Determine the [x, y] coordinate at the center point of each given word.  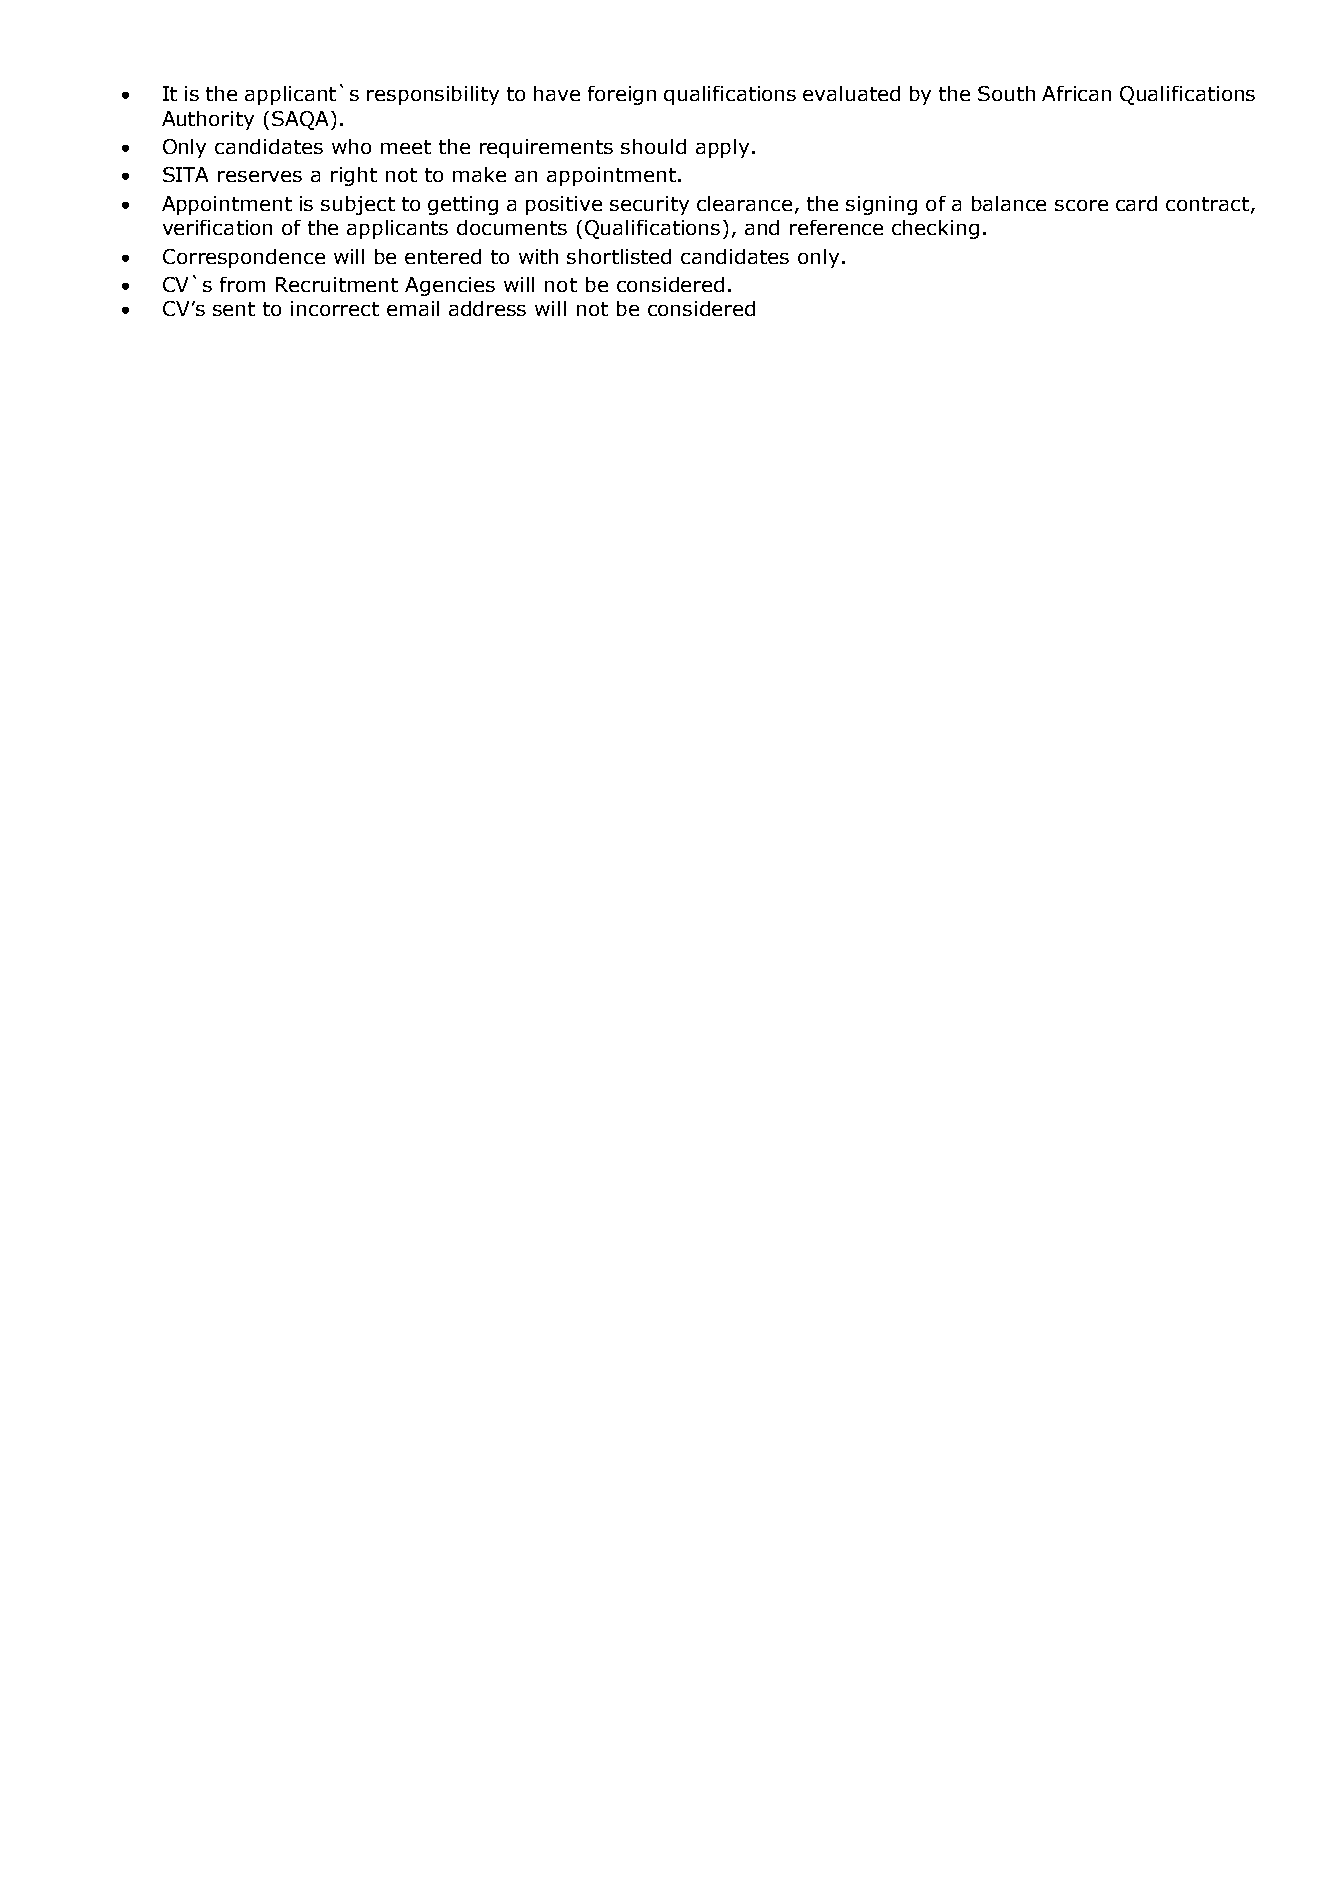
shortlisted [619, 256]
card [1136, 203]
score [1081, 205]
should [653, 146]
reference [836, 227]
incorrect [335, 308]
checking [935, 229]
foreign [622, 95]
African [1076, 93]
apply [722, 148]
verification [217, 227]
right [354, 176]
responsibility [433, 95]
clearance [744, 203]
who [351, 146]
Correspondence [244, 258]
